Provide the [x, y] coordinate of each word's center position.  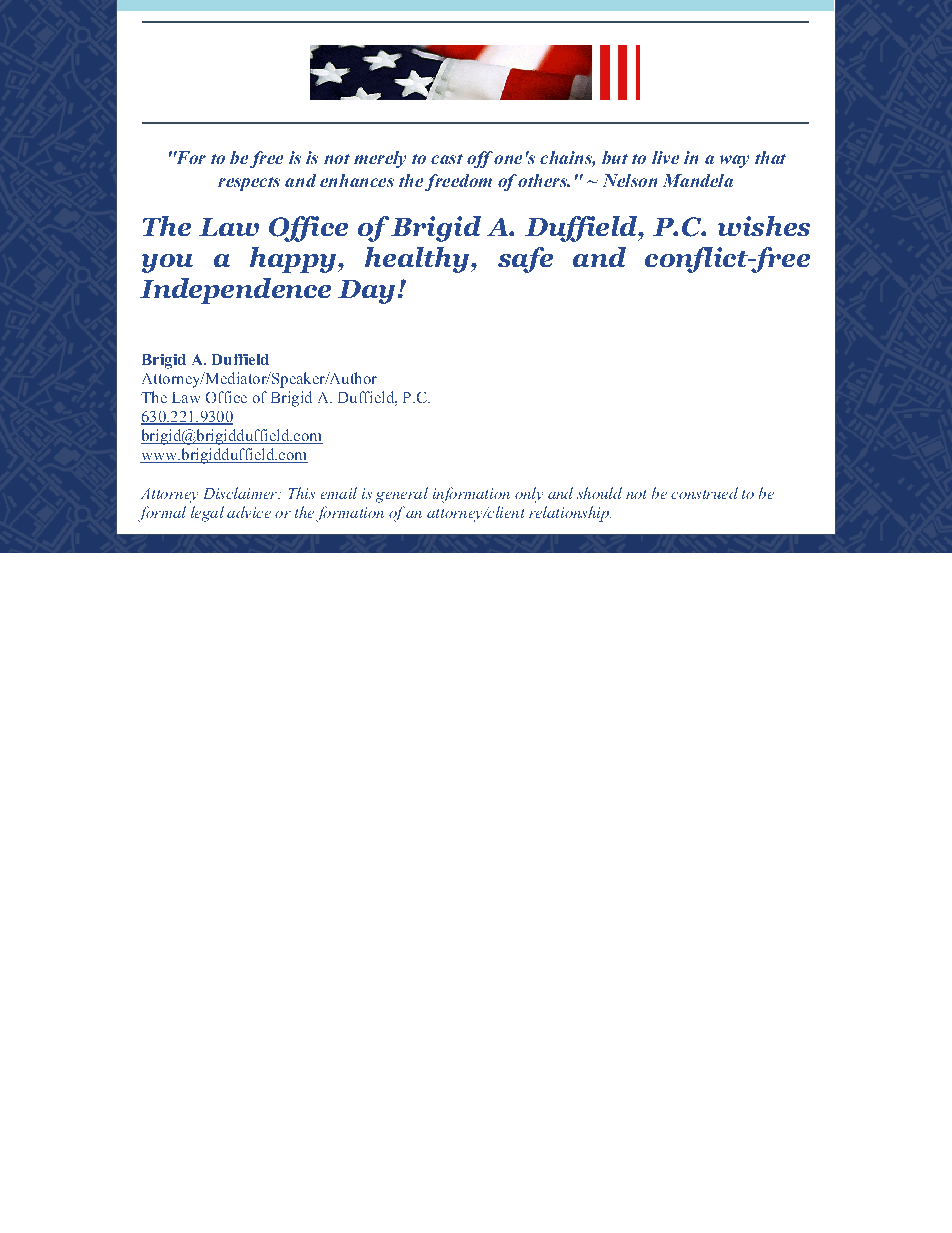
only [529, 495]
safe [525, 260]
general [402, 495]
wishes [764, 226]
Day [366, 292]
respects [249, 184]
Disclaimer [242, 493]
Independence [235, 291]
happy [293, 260]
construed [704, 493]
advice [249, 512]
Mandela [698, 180]
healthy [417, 260]
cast [447, 159]
